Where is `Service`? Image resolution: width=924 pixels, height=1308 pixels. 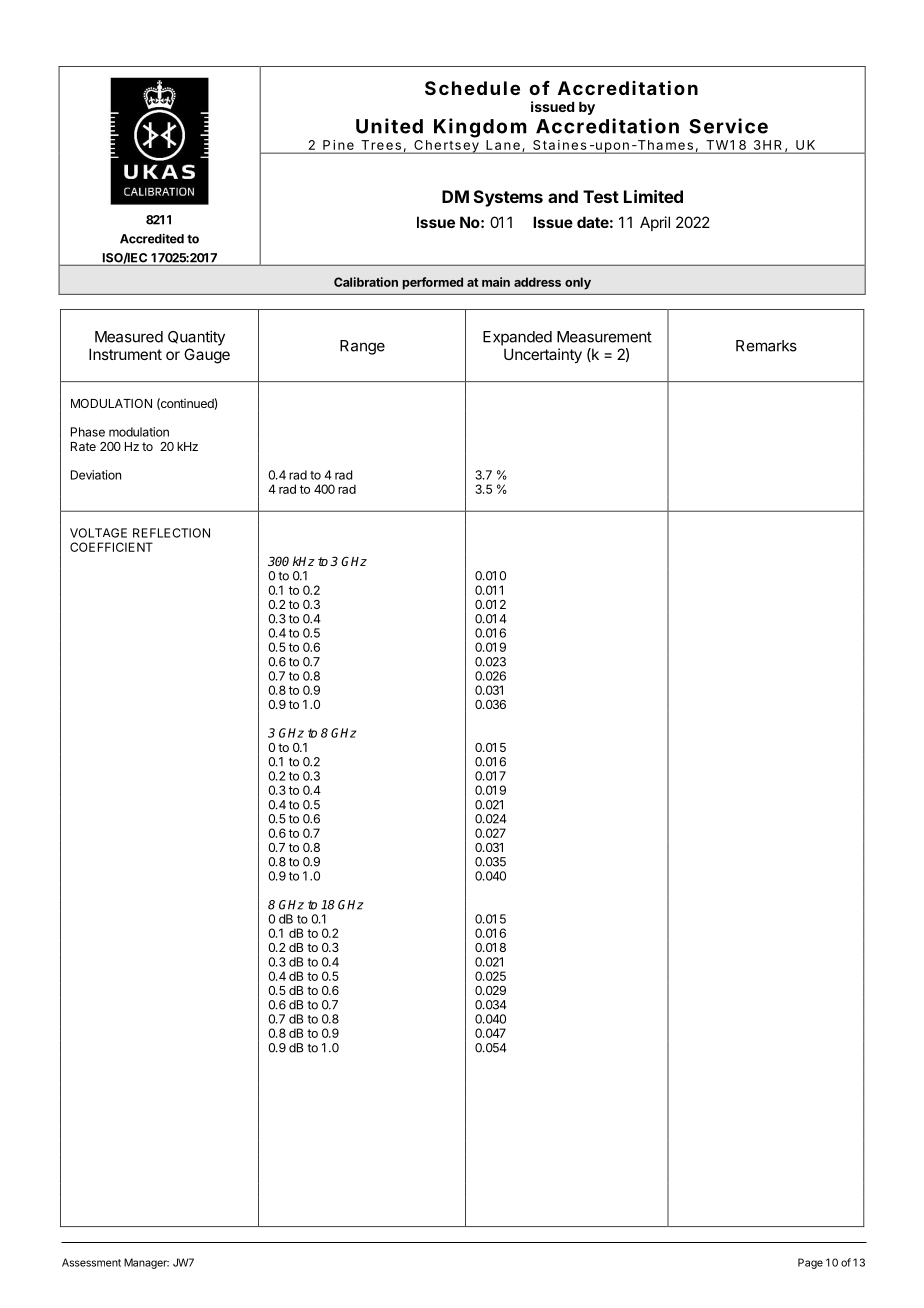
Service is located at coordinates (728, 126).
